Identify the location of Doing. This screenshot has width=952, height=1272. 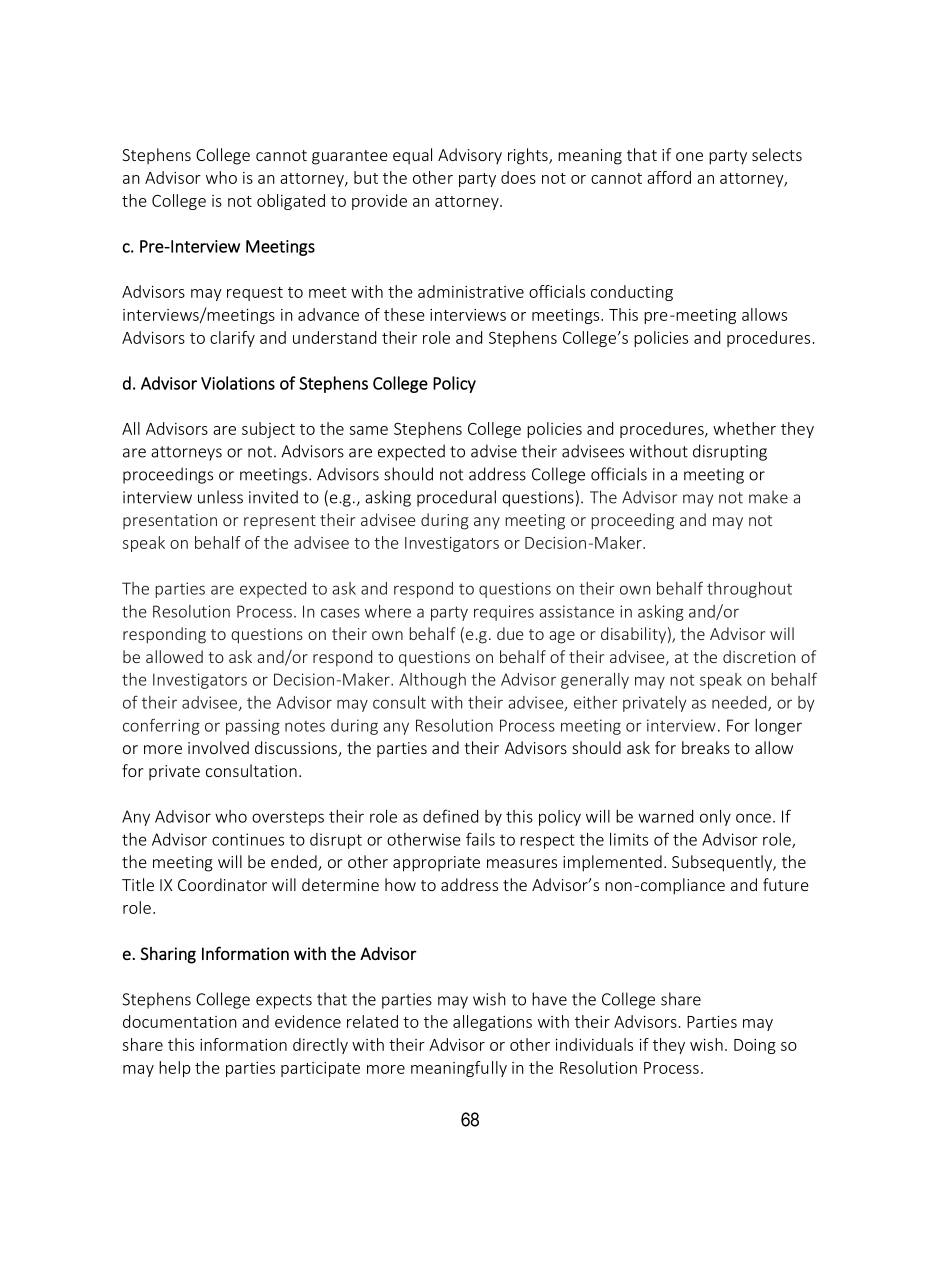
(755, 1046).
